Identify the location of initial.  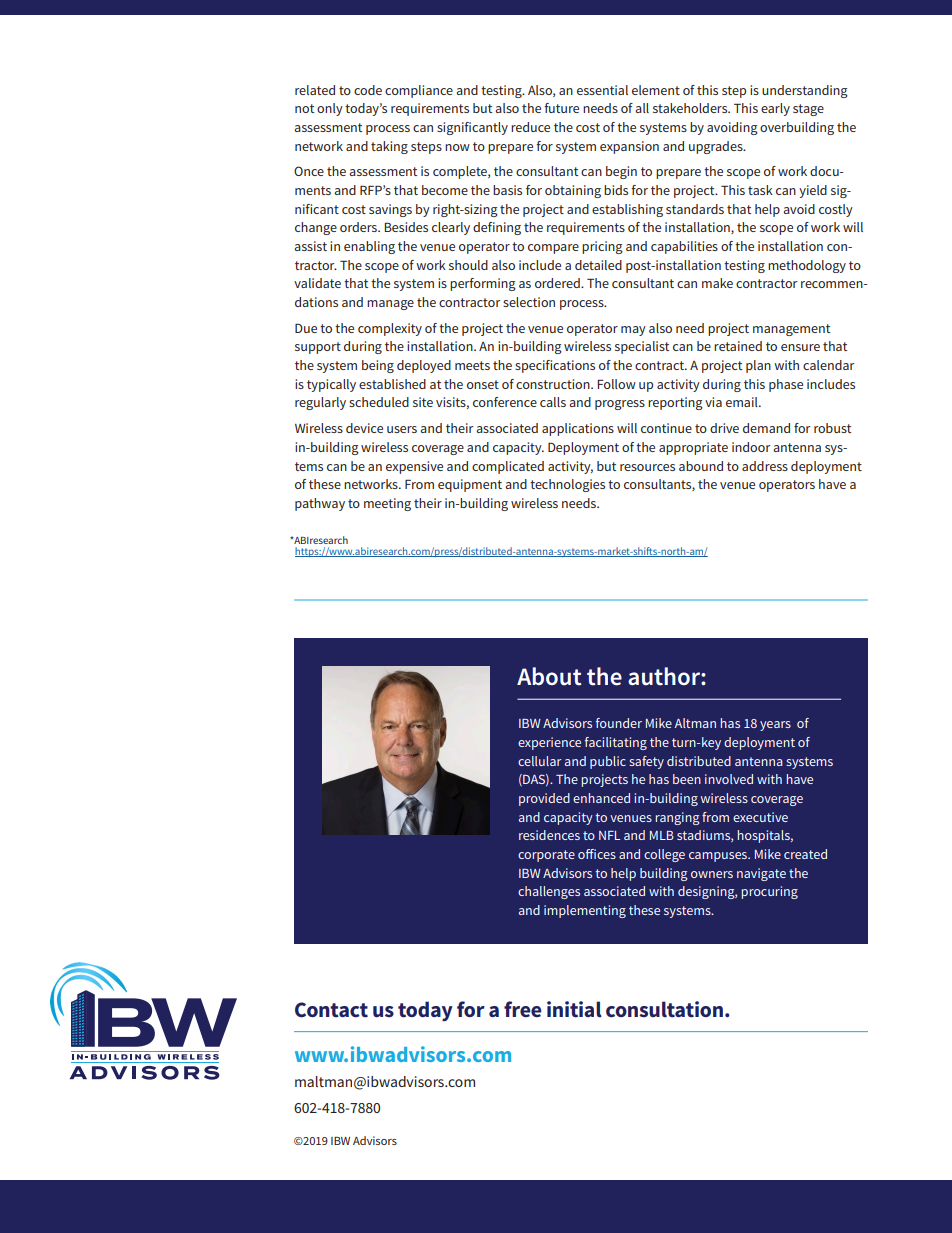
(574, 1009).
